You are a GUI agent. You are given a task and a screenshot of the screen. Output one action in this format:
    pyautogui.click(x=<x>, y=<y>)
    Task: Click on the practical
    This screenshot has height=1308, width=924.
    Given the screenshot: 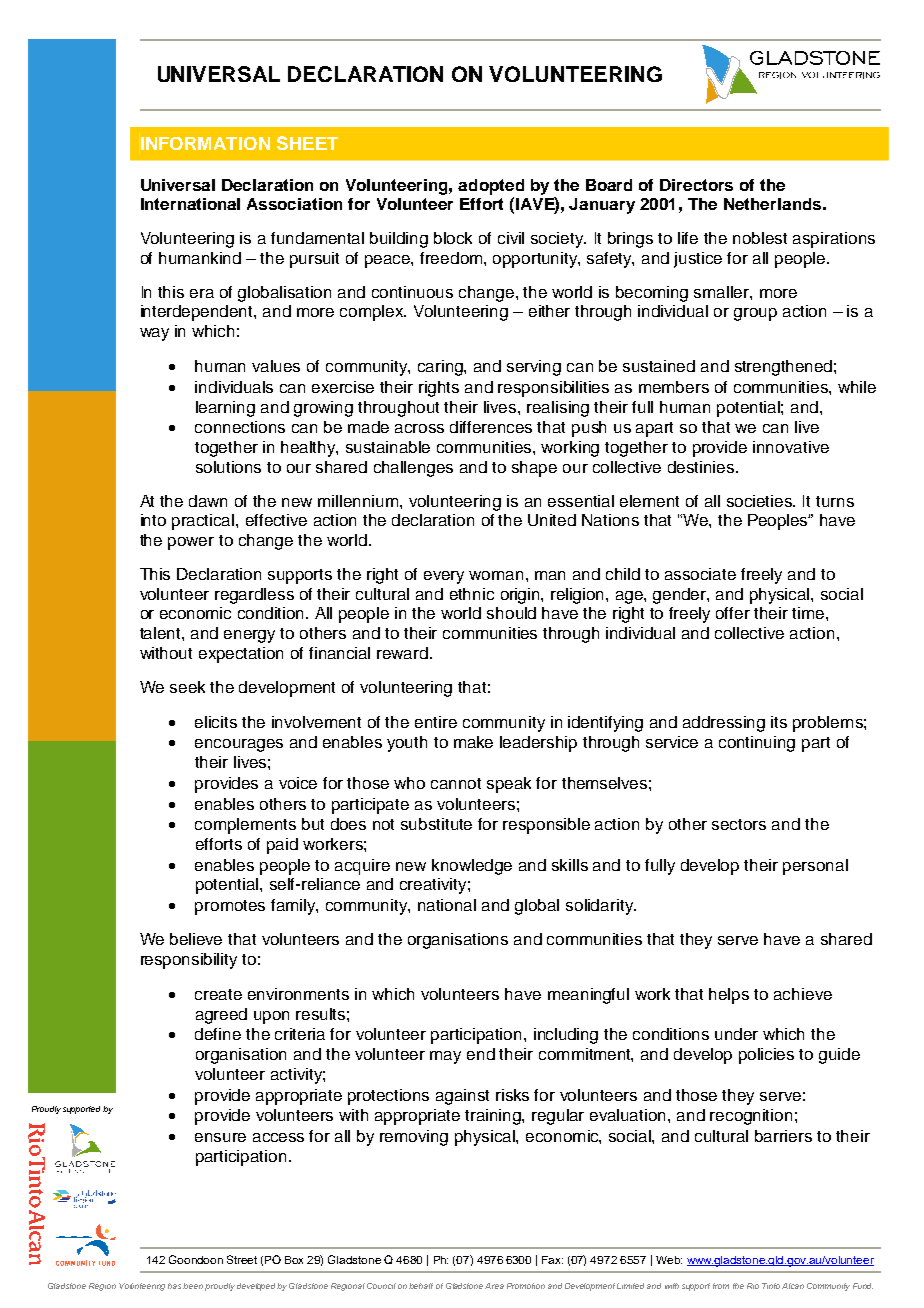 What is the action you would take?
    pyautogui.click(x=204, y=522)
